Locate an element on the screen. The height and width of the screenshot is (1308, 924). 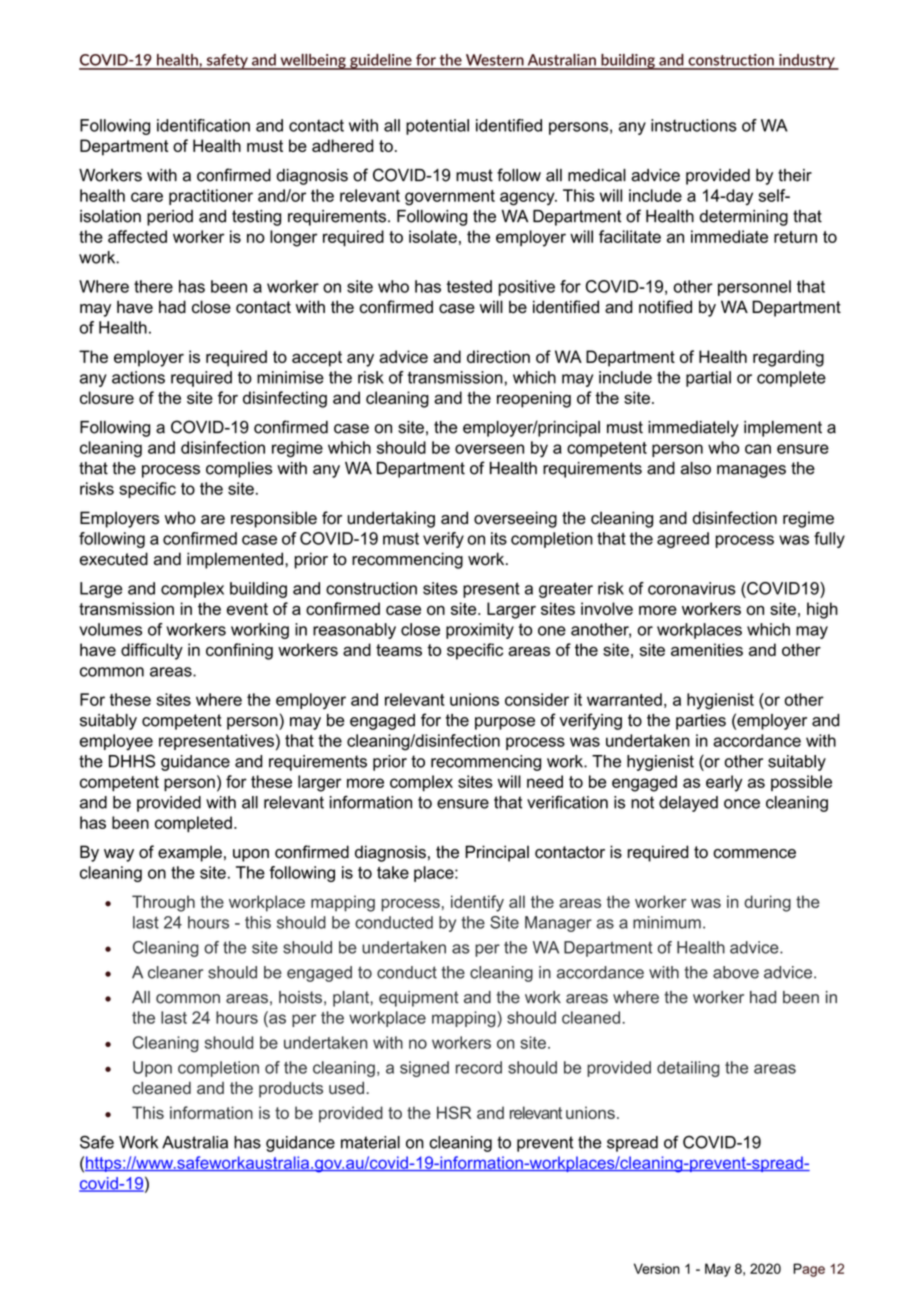
difficulty is located at coordinates (152, 651).
